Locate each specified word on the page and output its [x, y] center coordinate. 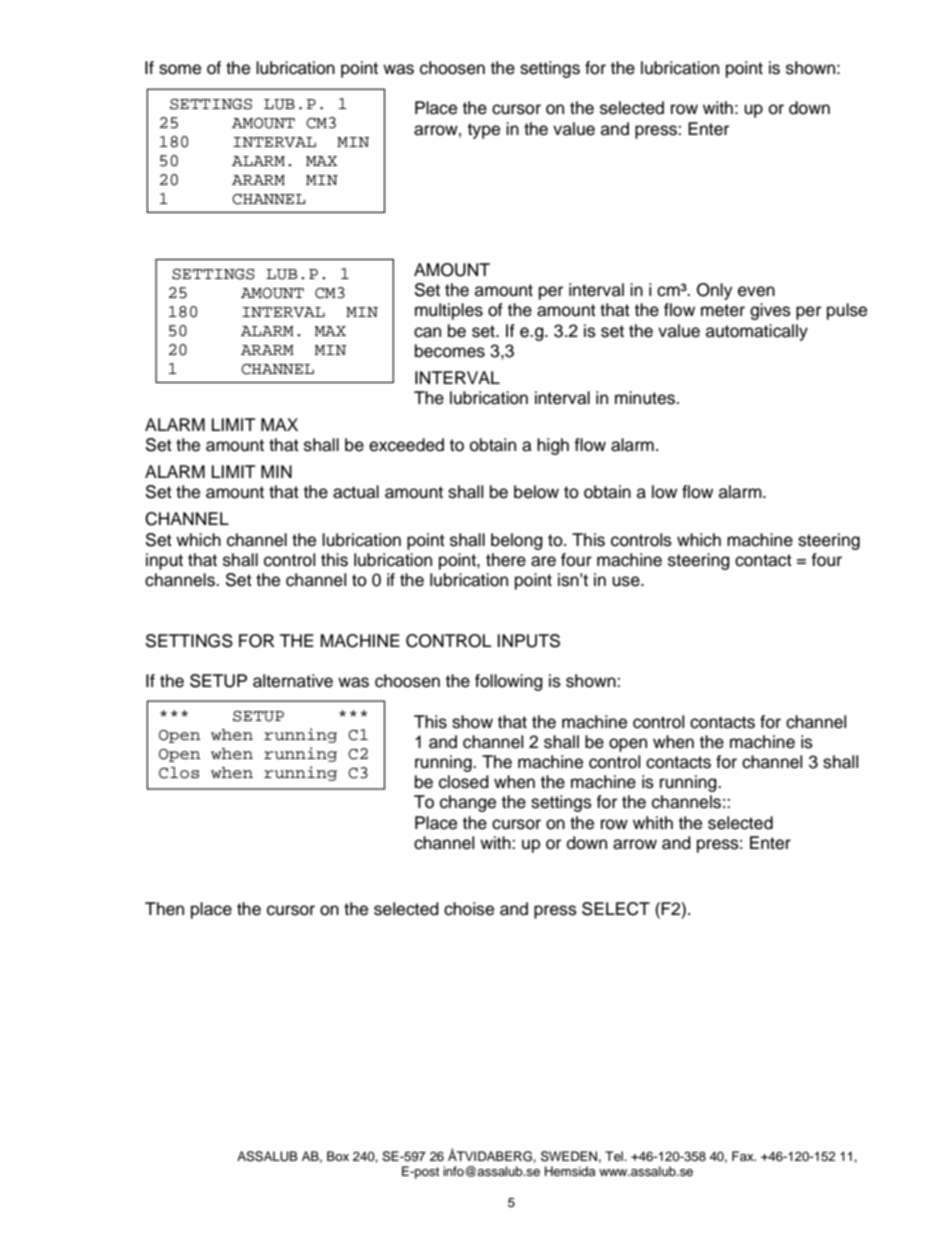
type [484, 131]
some [180, 69]
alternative [293, 681]
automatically [757, 332]
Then [164, 909]
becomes [450, 351]
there [506, 560]
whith [653, 822]
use [627, 581]
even [756, 291]
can [427, 332]
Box [338, 1156]
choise [469, 909]
